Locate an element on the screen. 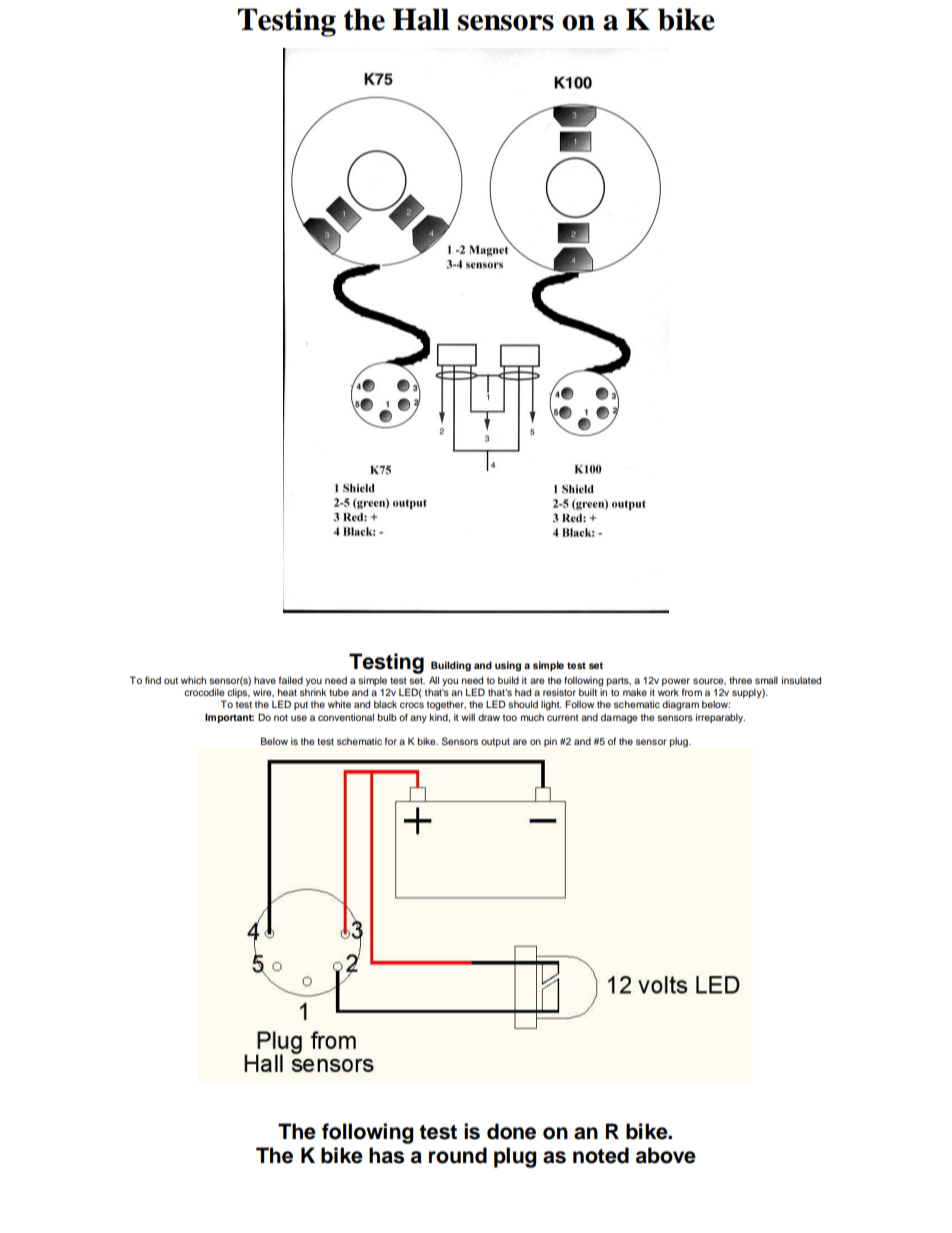  small is located at coordinates (766, 680).
